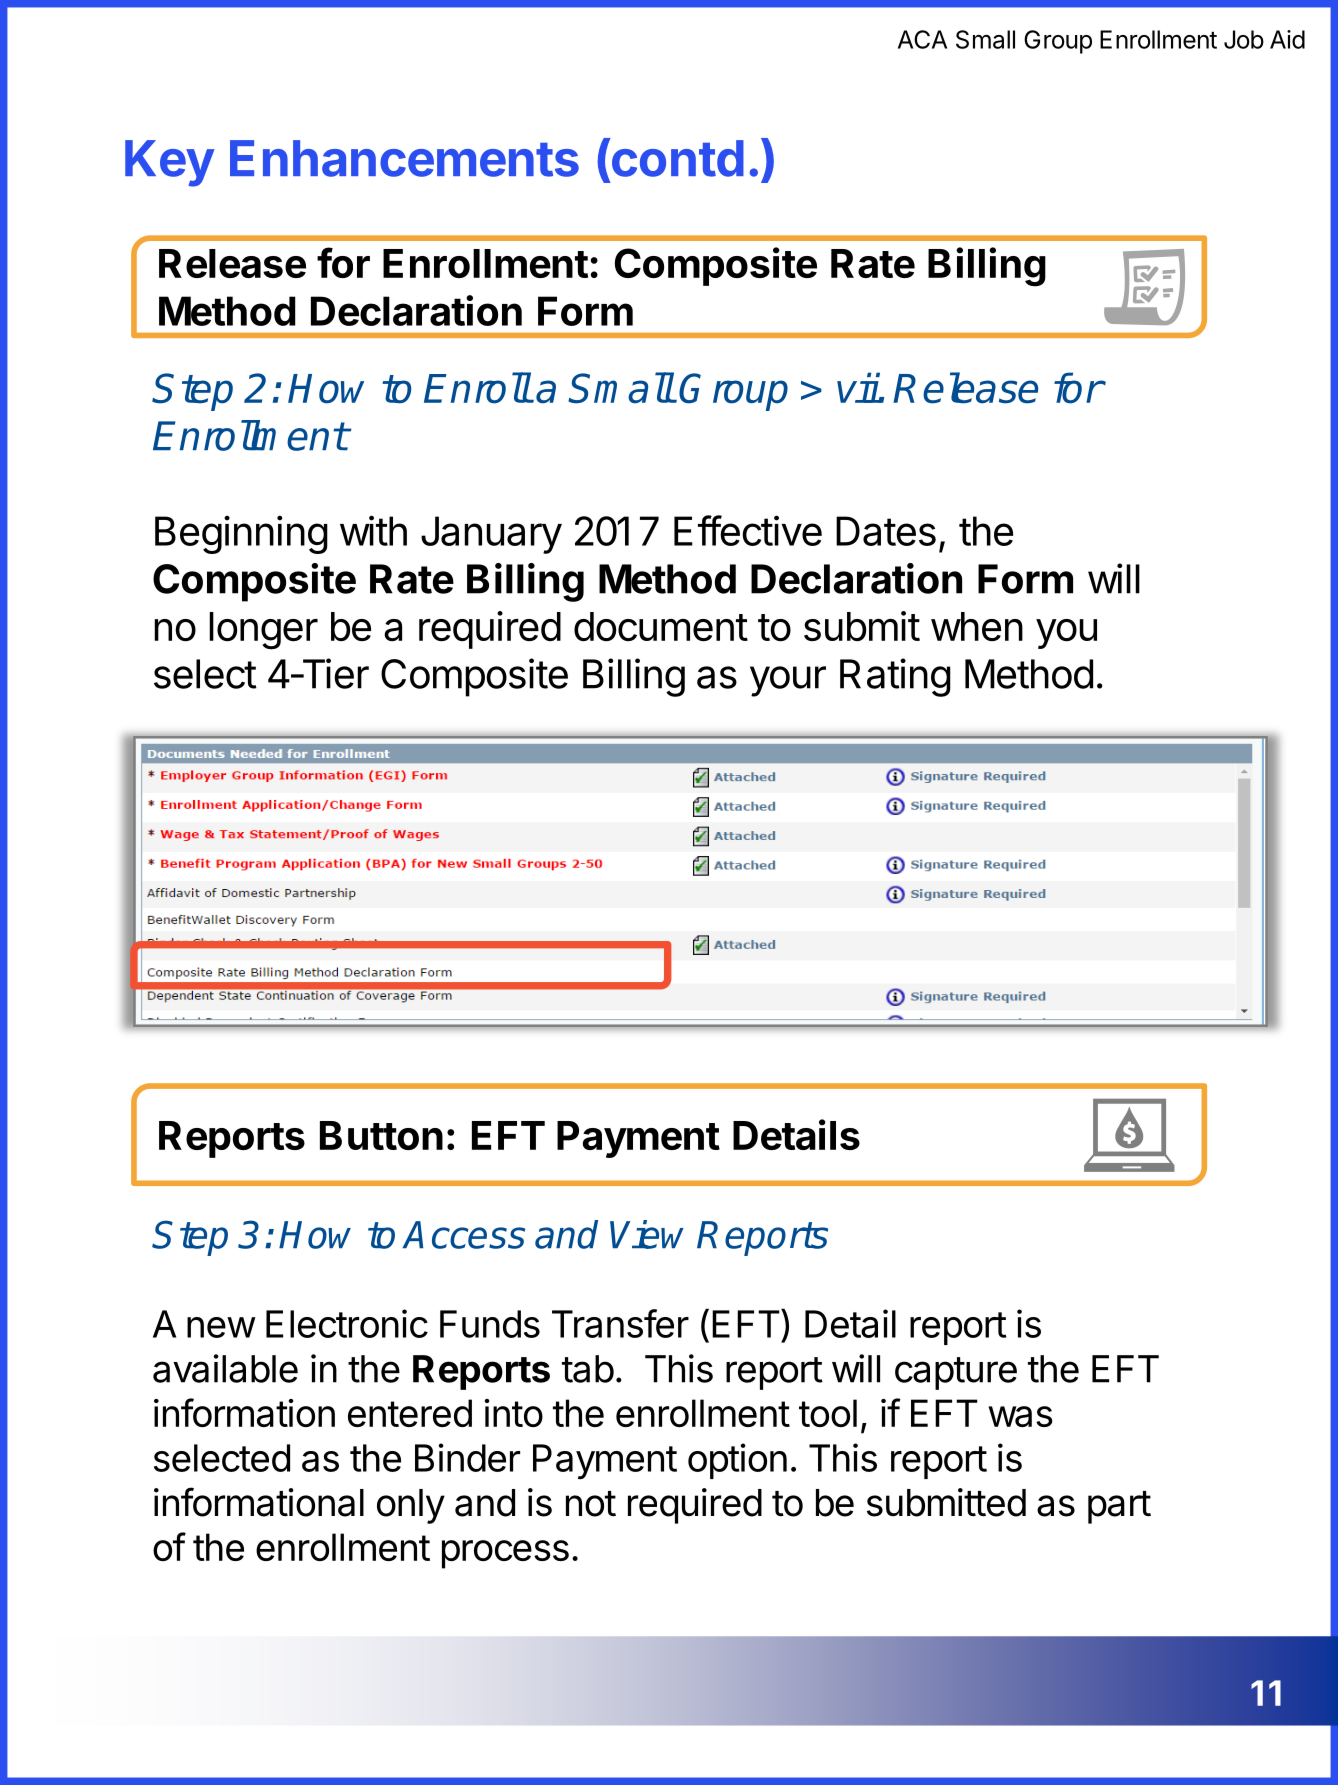 The width and height of the screenshot is (1338, 1785). What do you see at coordinates (404, 158) in the screenshot?
I see `Enhancements` at bounding box center [404, 158].
